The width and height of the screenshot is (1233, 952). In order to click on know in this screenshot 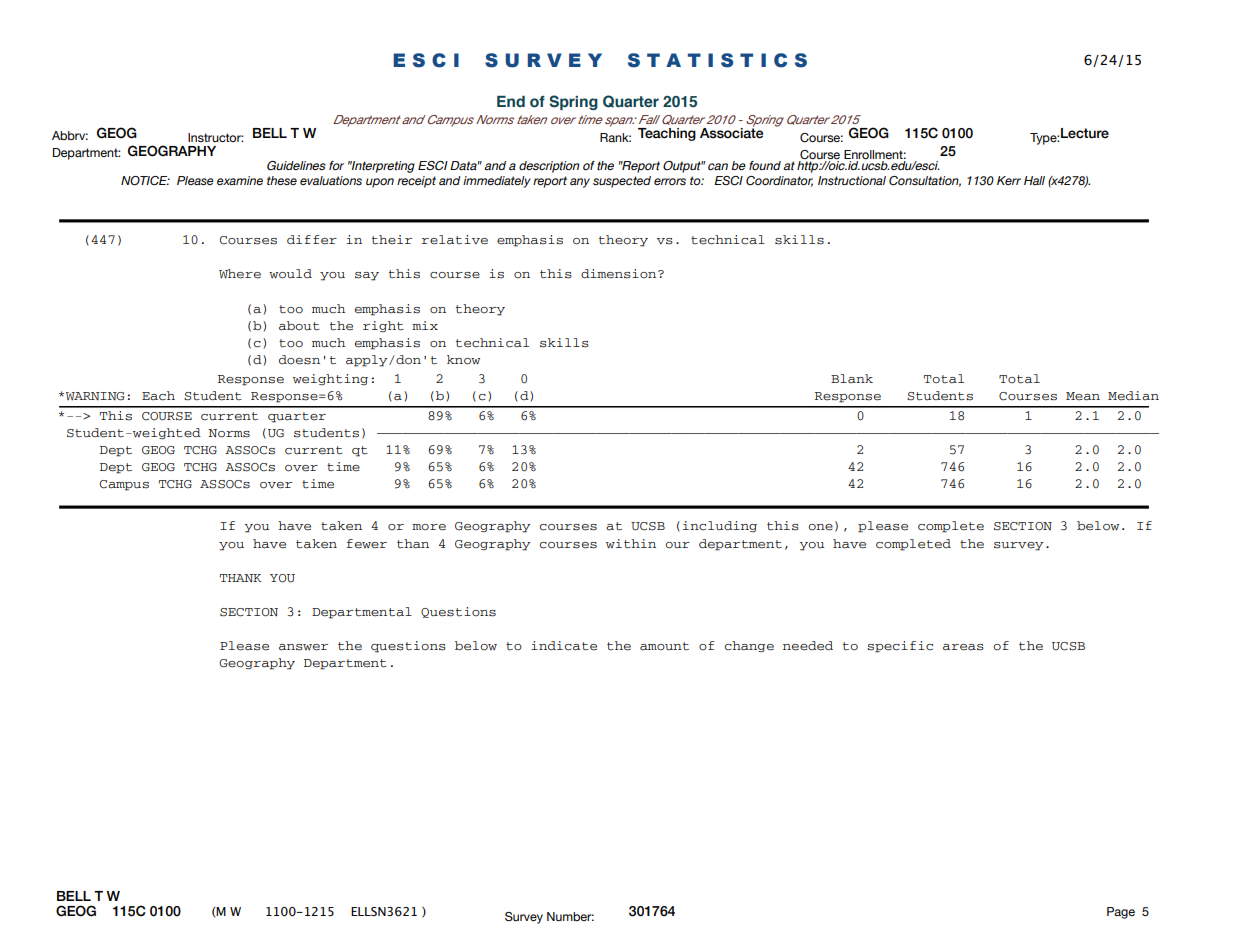, I will do `click(463, 360)`.
